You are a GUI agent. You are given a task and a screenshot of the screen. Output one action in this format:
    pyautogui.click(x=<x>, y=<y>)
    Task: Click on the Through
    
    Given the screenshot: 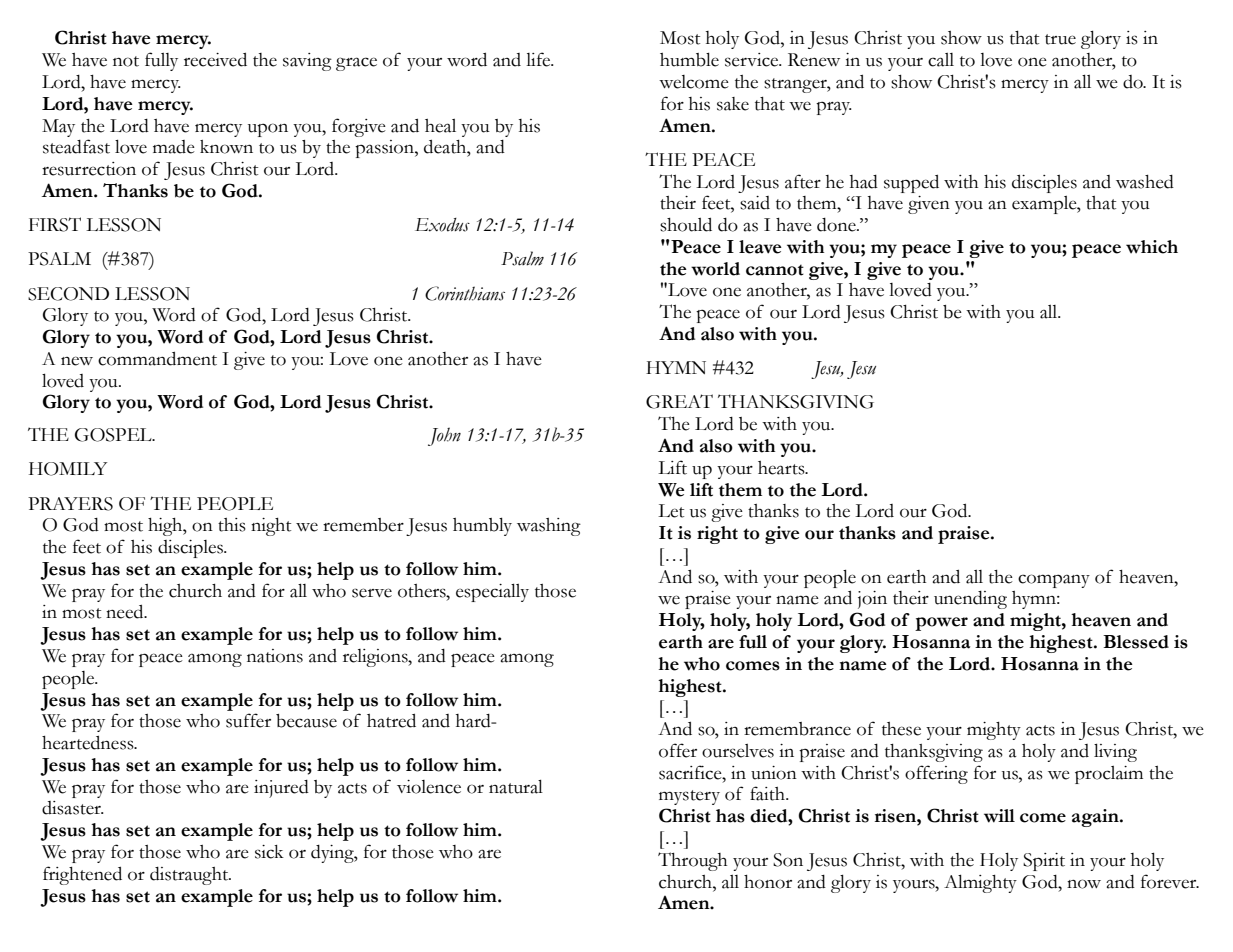 What is the action you would take?
    pyautogui.click(x=692, y=861)
